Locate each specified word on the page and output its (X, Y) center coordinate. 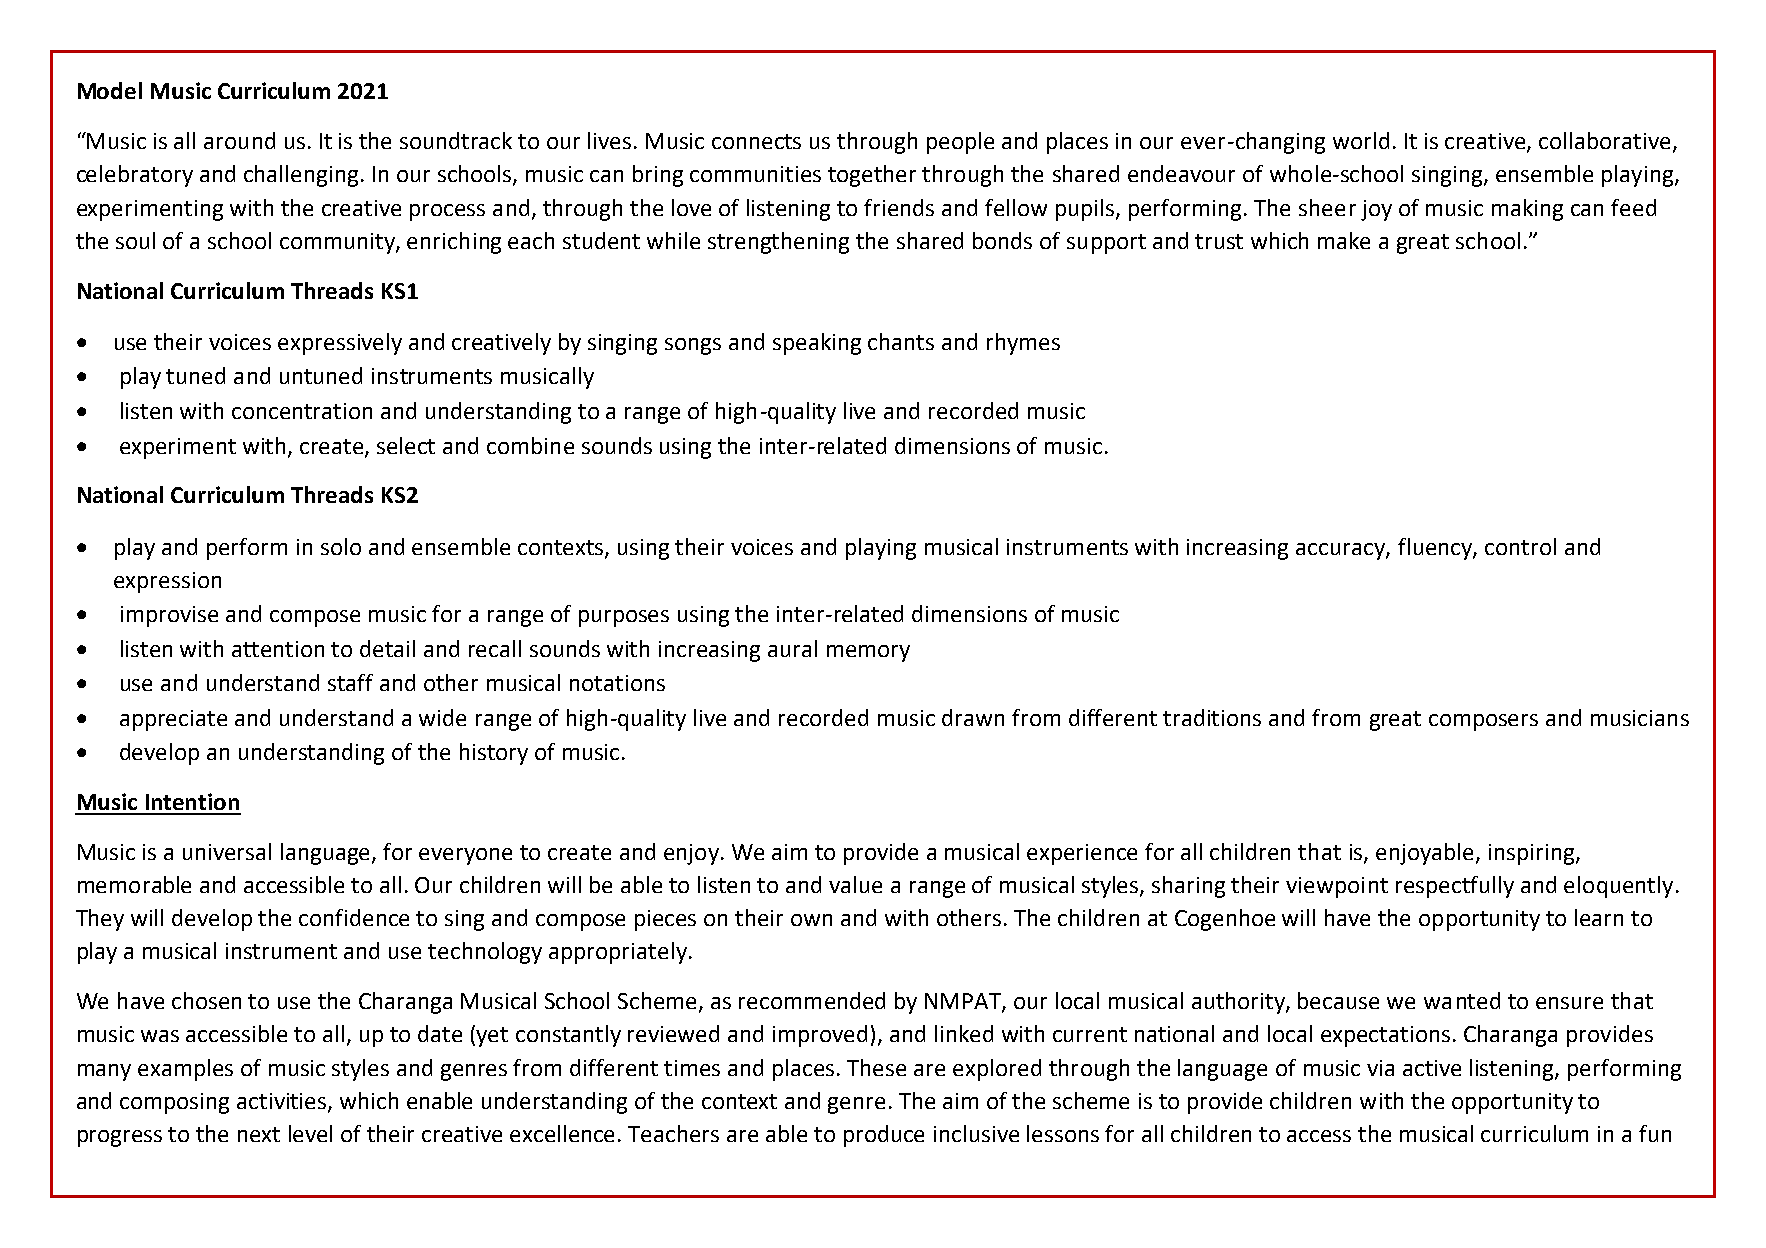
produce (884, 1136)
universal (227, 851)
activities (283, 1102)
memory (868, 653)
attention (278, 649)
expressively (340, 344)
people (960, 143)
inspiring (1533, 854)
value (855, 884)
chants (901, 341)
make (1344, 240)
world (1361, 140)
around (239, 140)
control (1520, 546)
